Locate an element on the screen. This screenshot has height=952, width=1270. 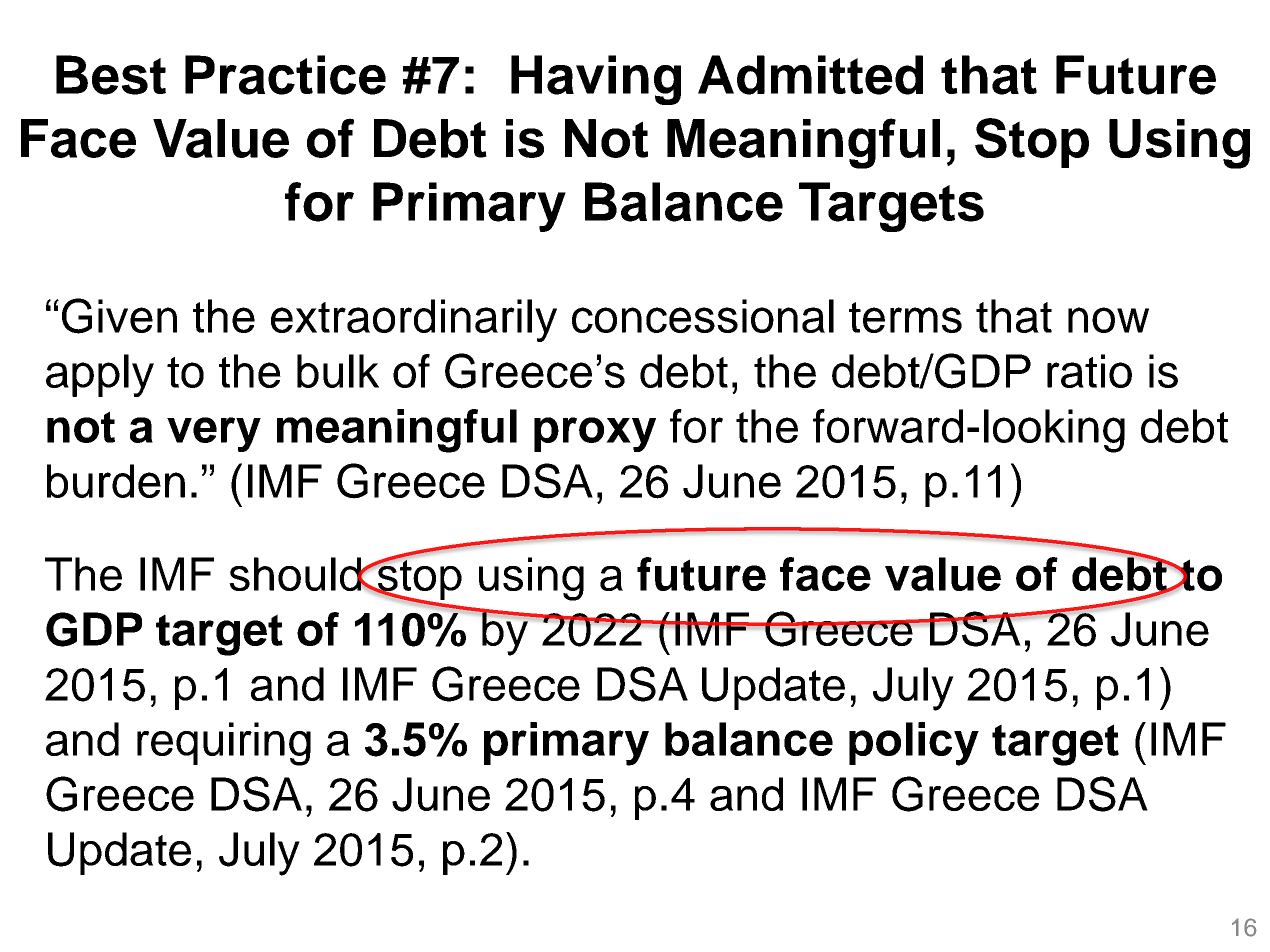
Given is located at coordinates (119, 316).
